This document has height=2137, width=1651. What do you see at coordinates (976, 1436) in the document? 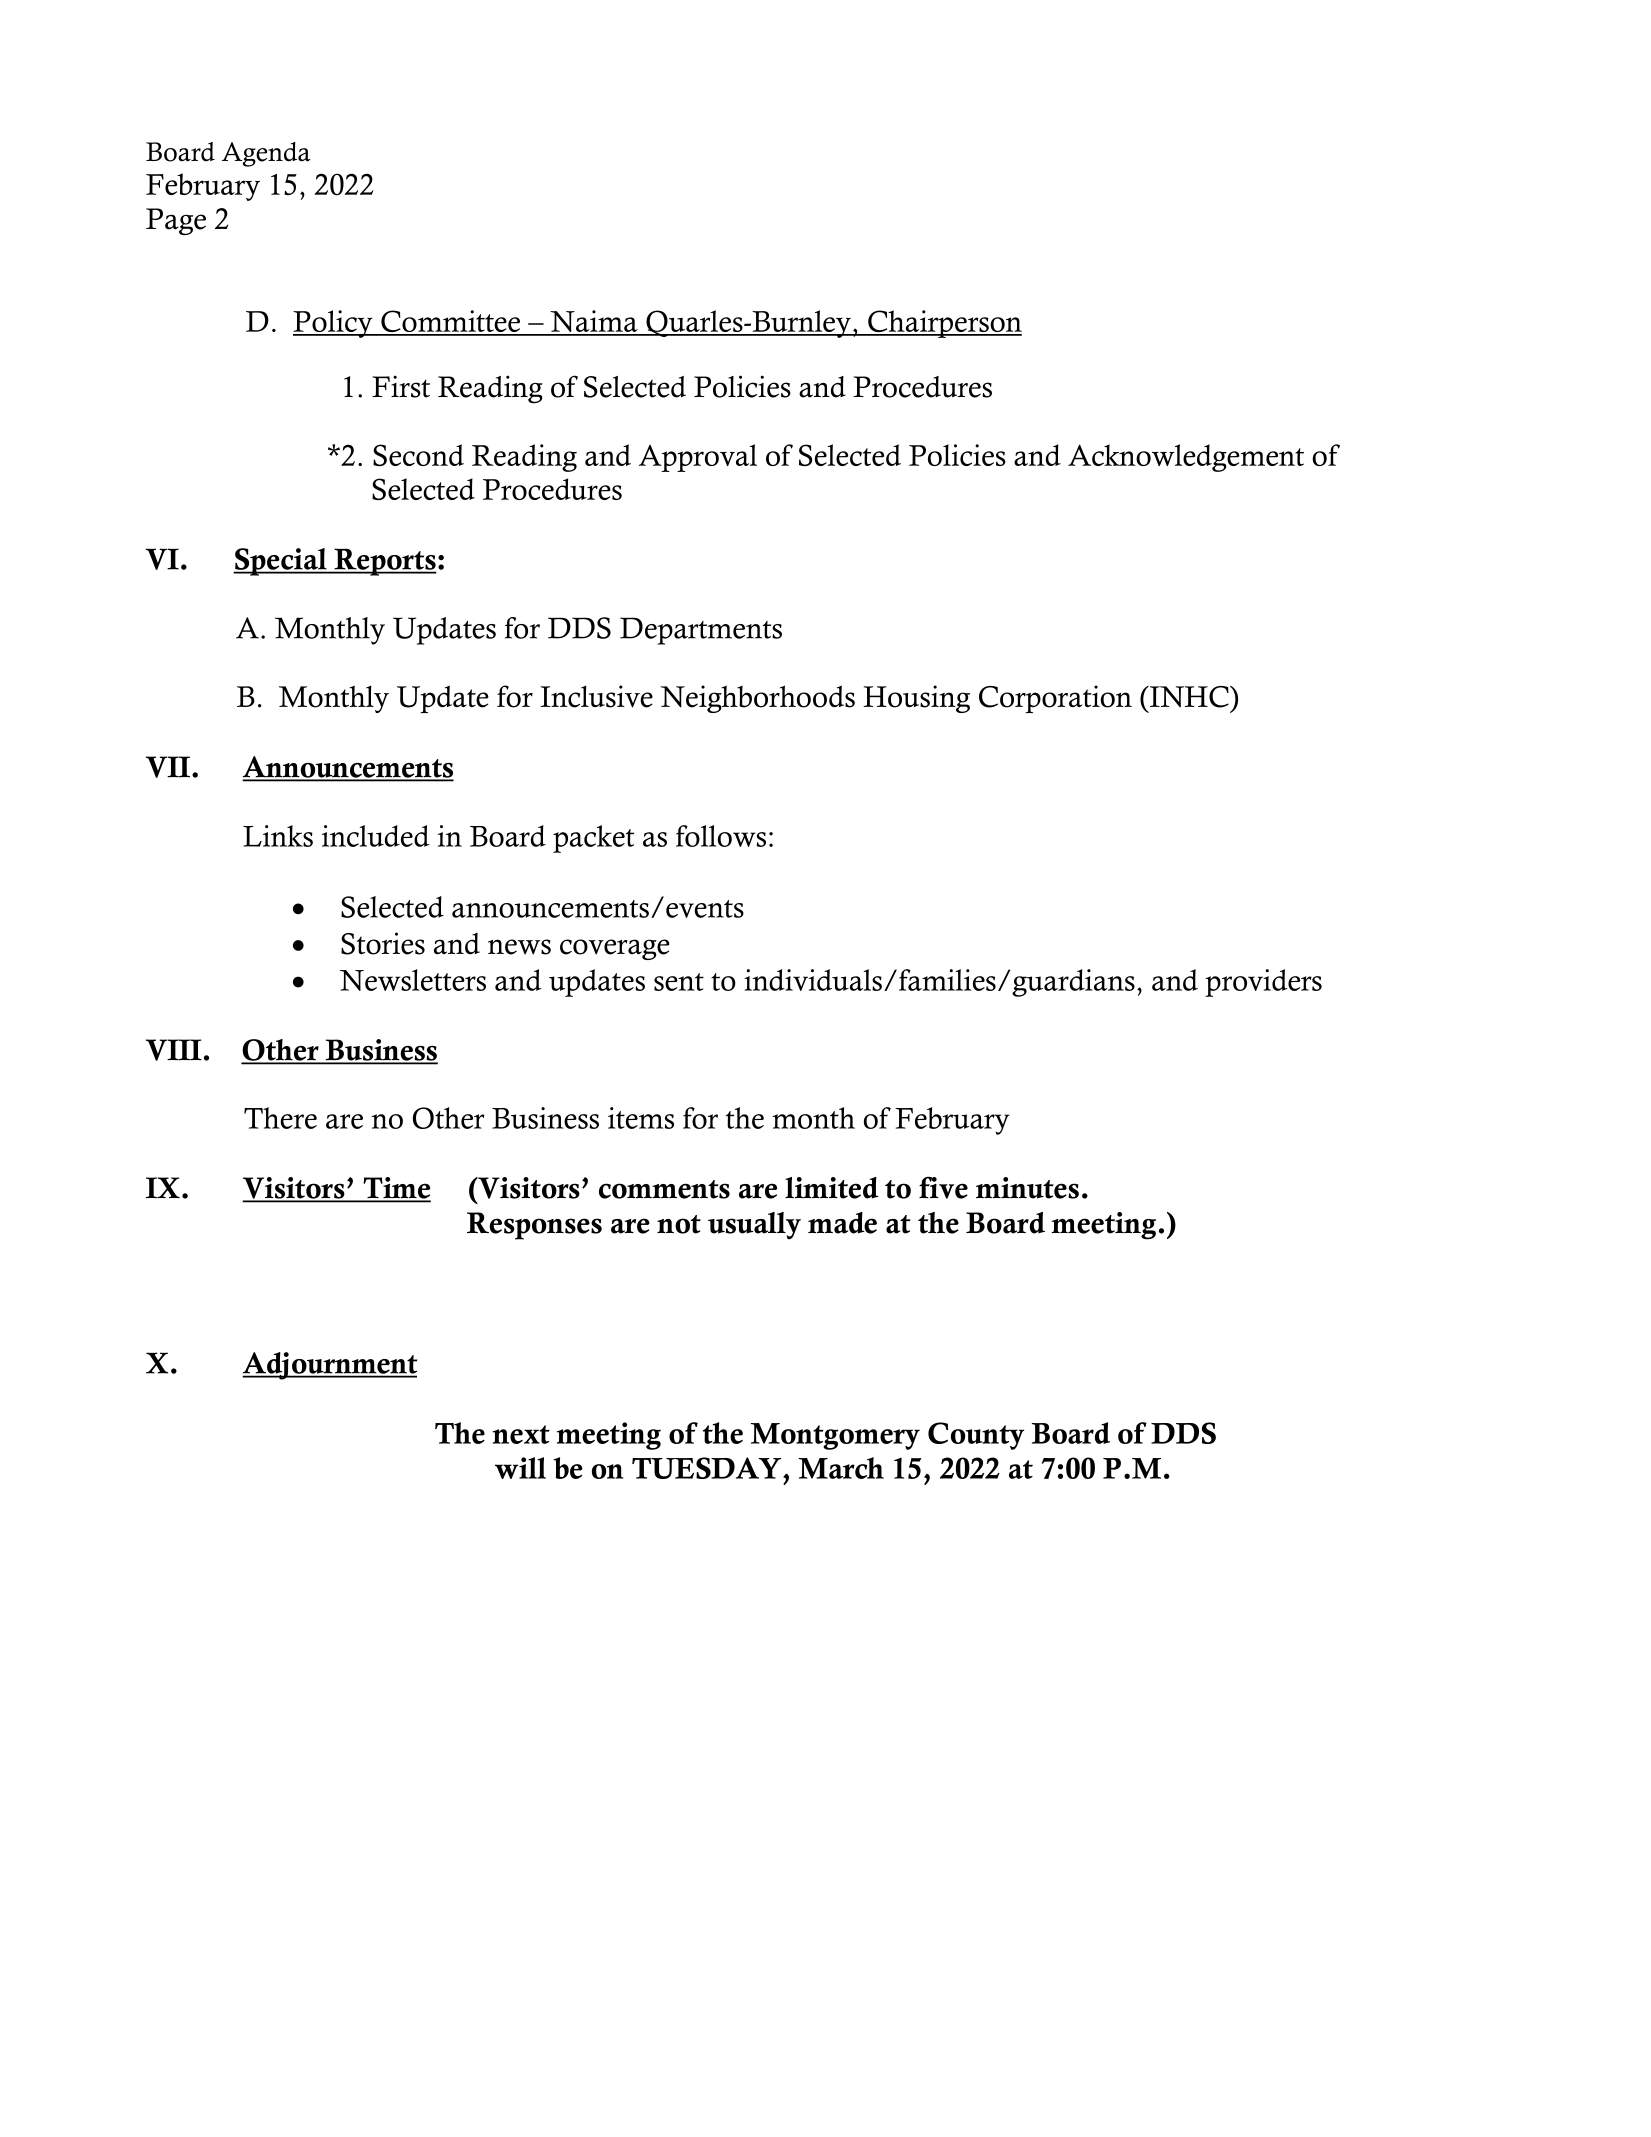
I see `County` at bounding box center [976, 1436].
